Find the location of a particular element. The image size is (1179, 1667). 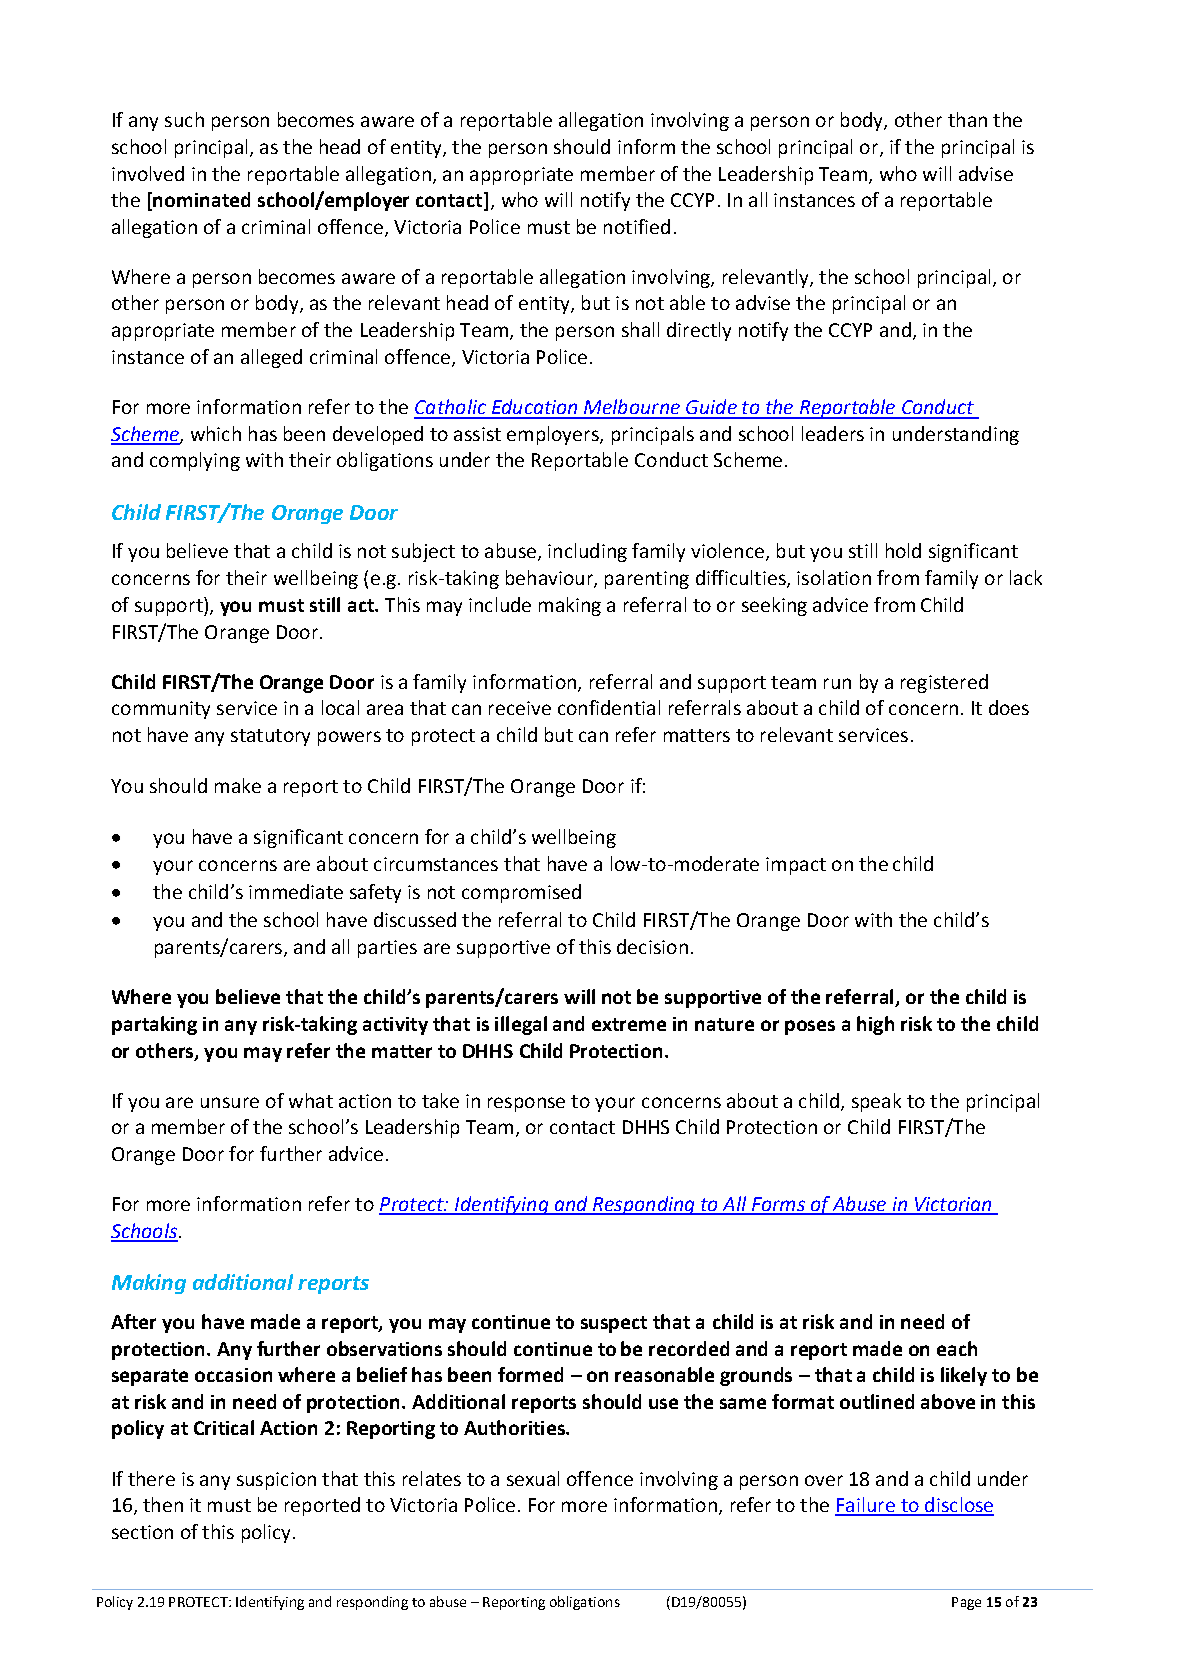

notified is located at coordinates (637, 226).
